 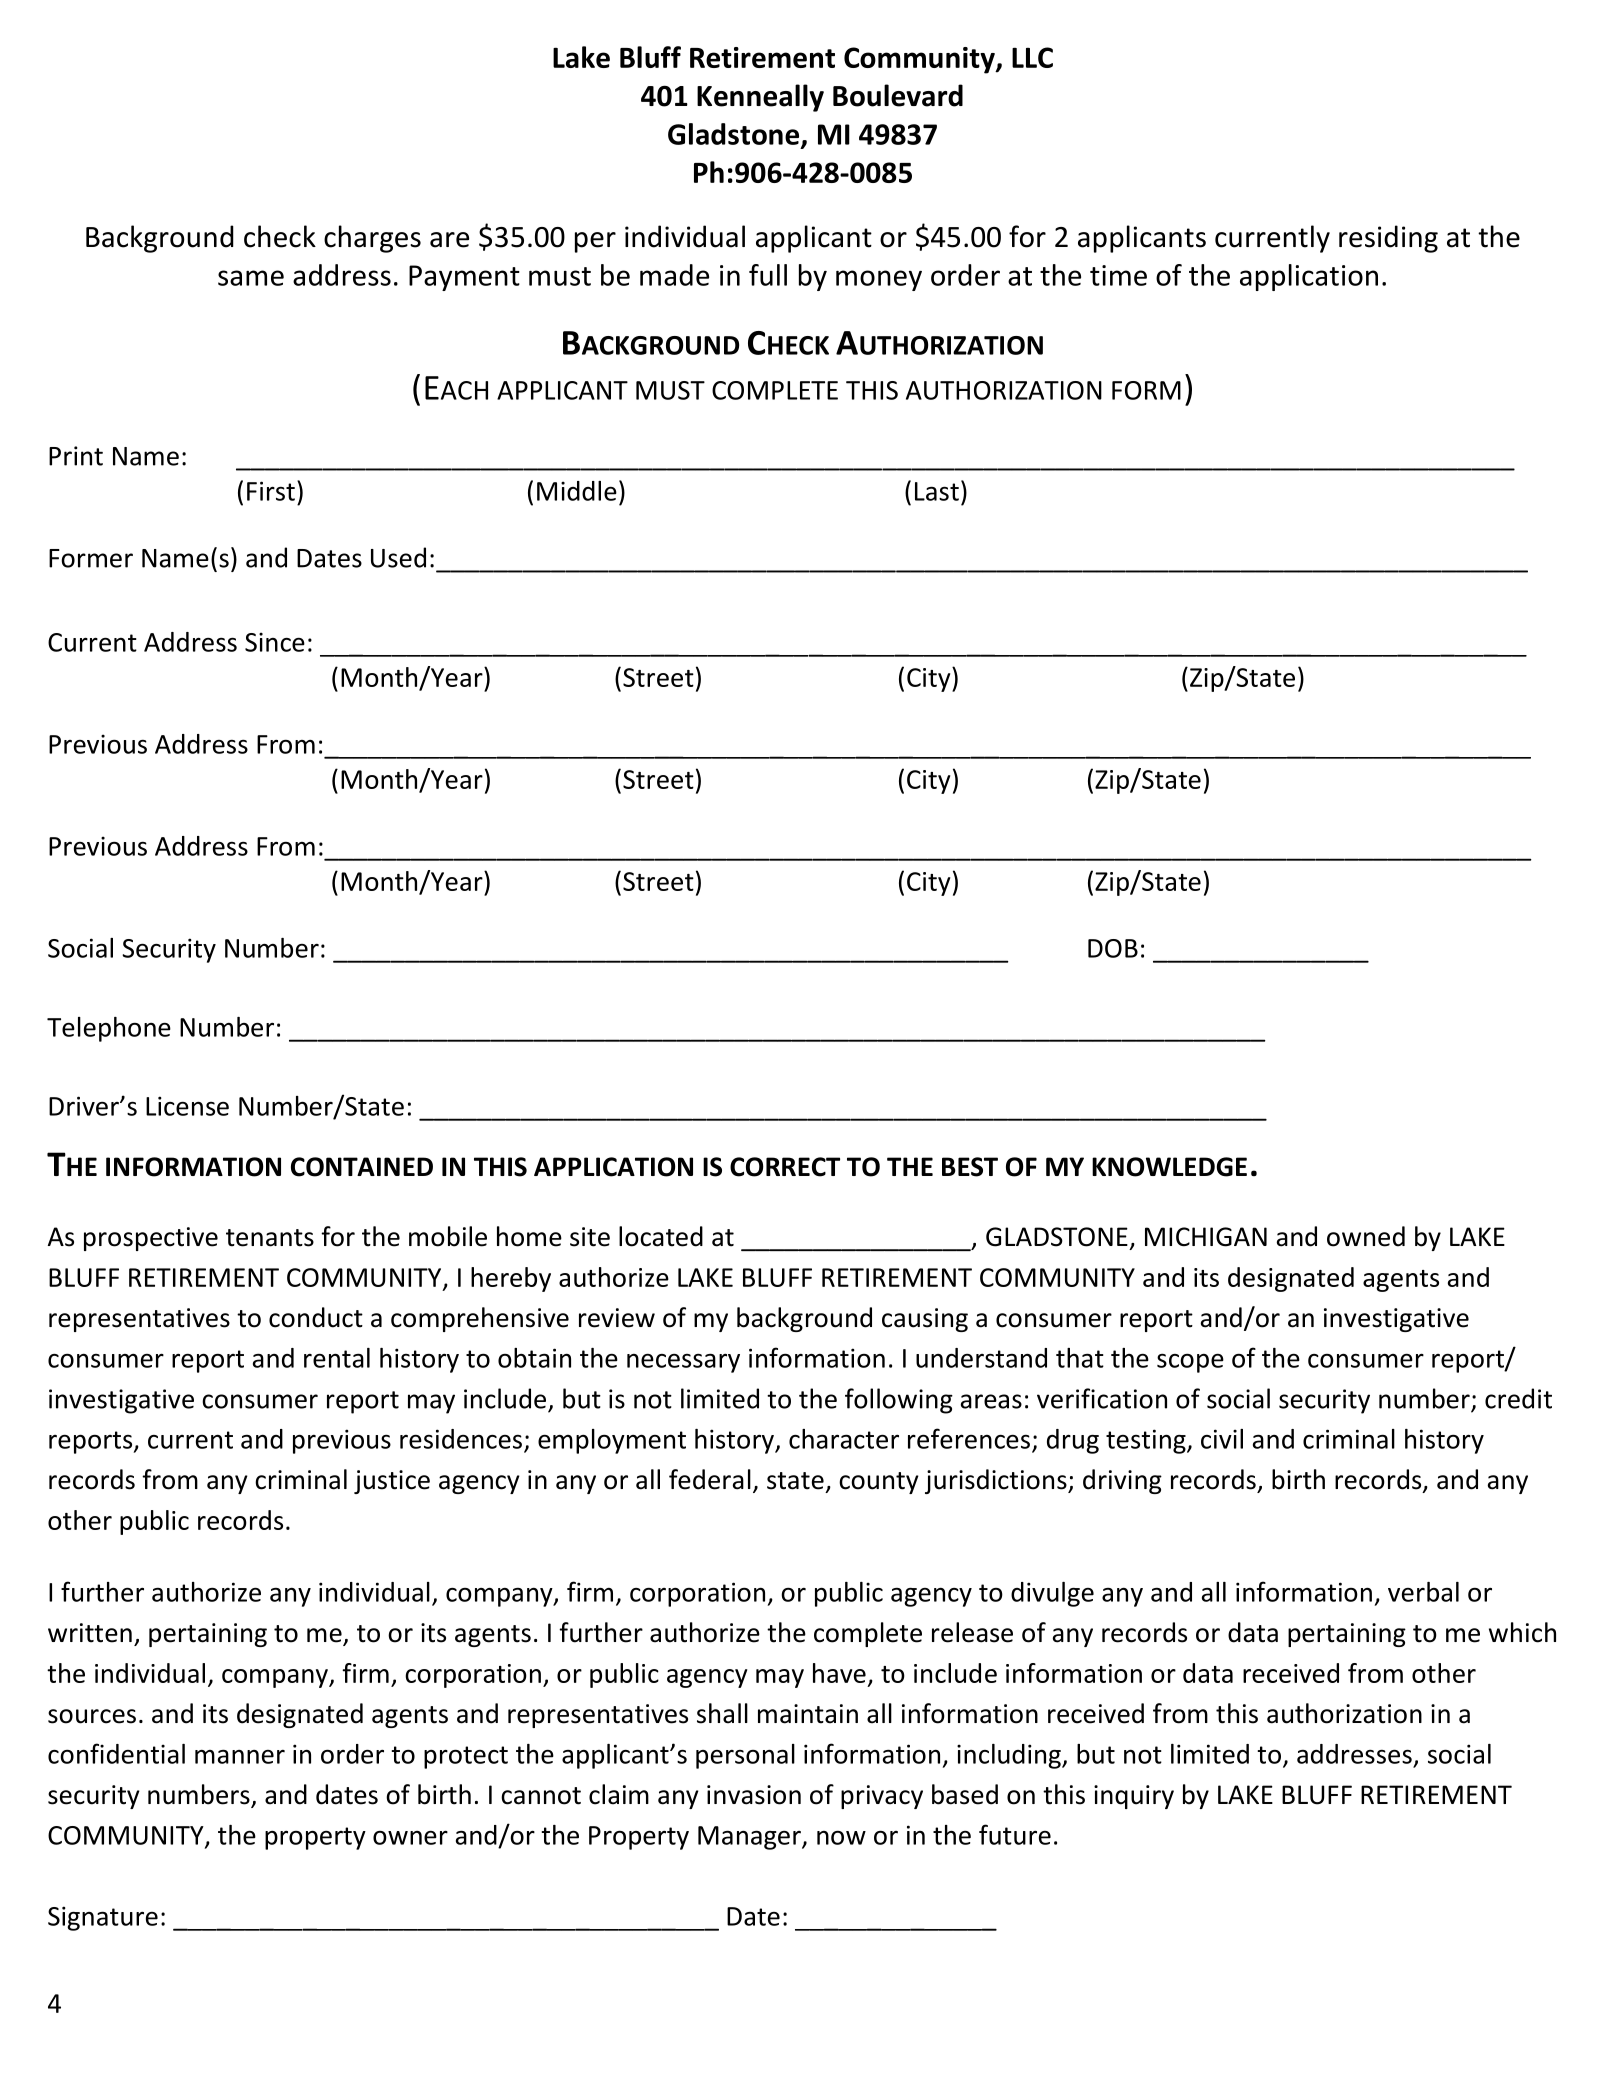 I want to click on DOB, so click(x=1113, y=948).
